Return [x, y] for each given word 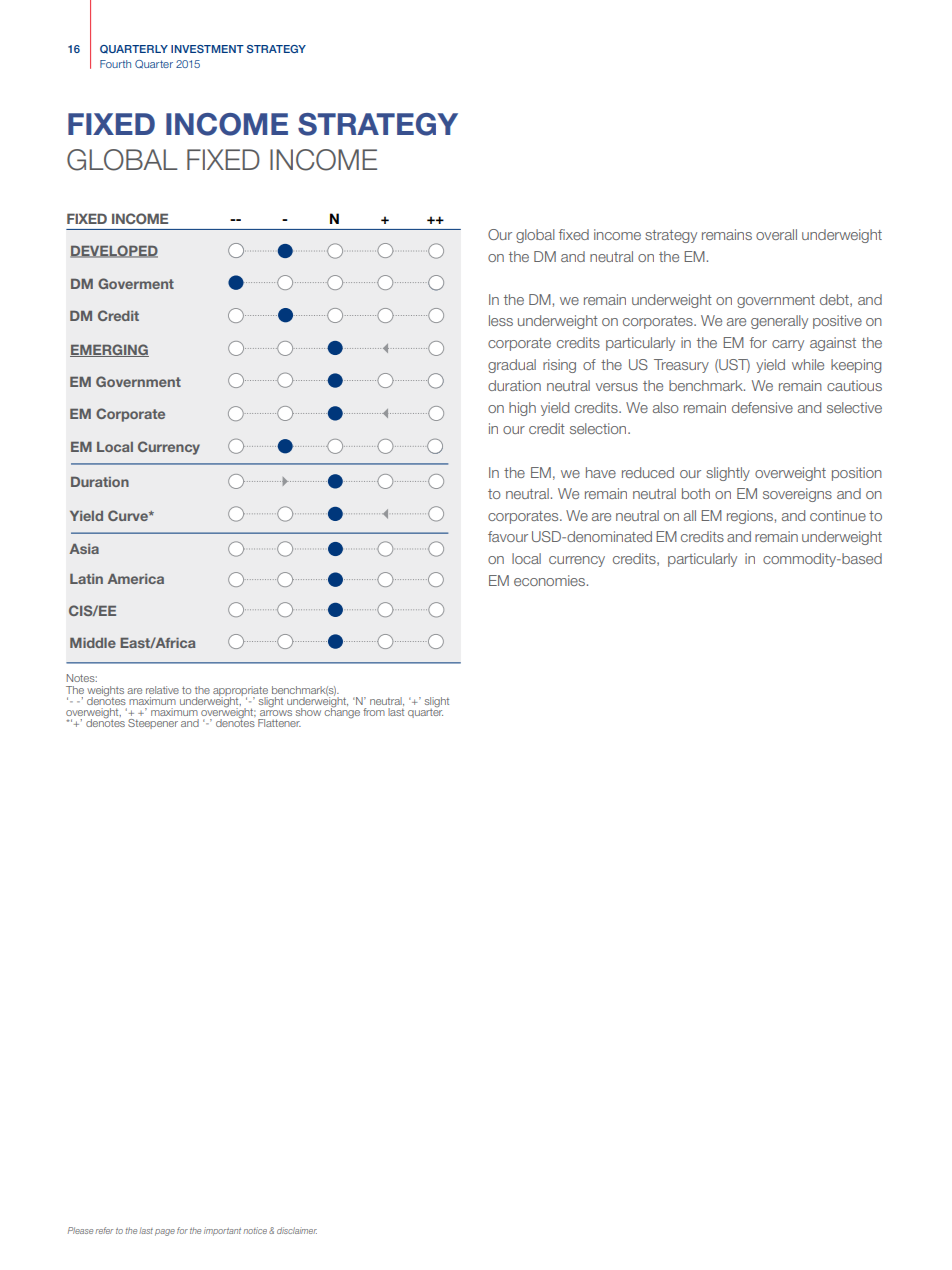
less [501, 320]
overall [776, 234]
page [165, 1232]
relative [162, 690]
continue [838, 515]
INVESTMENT [207, 49]
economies [549, 580]
